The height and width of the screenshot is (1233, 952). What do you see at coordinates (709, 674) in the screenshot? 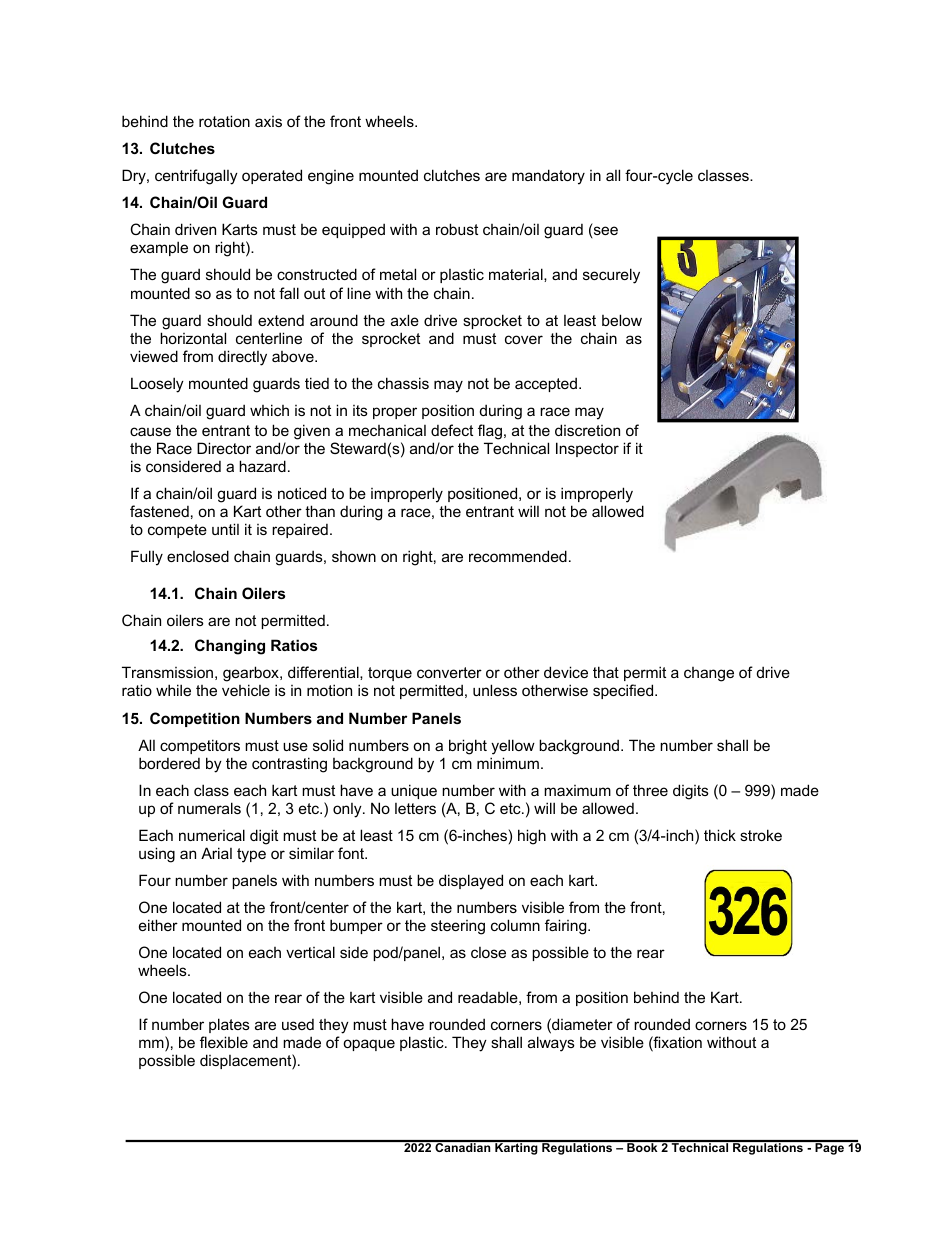
I see `change` at bounding box center [709, 674].
